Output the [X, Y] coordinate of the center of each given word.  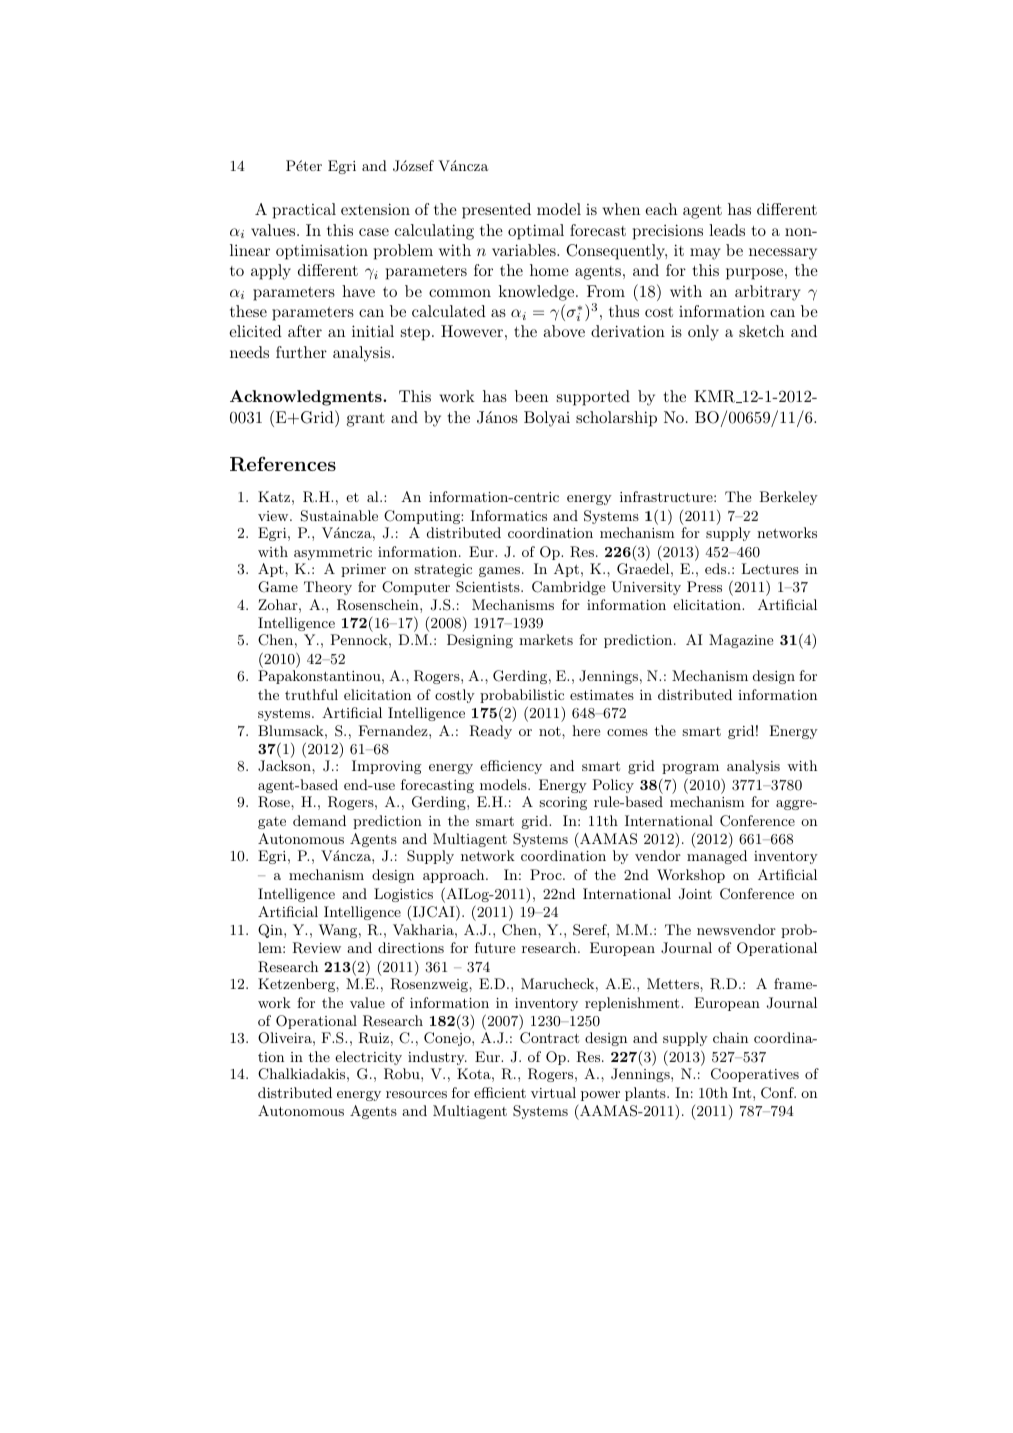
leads [727, 230]
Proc [547, 874]
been [531, 396]
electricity [368, 1058]
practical [304, 211]
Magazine [741, 641]
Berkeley [789, 498]
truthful [311, 694]
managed [717, 857]
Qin [271, 931]
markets [546, 639]
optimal [536, 232]
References [283, 464]
